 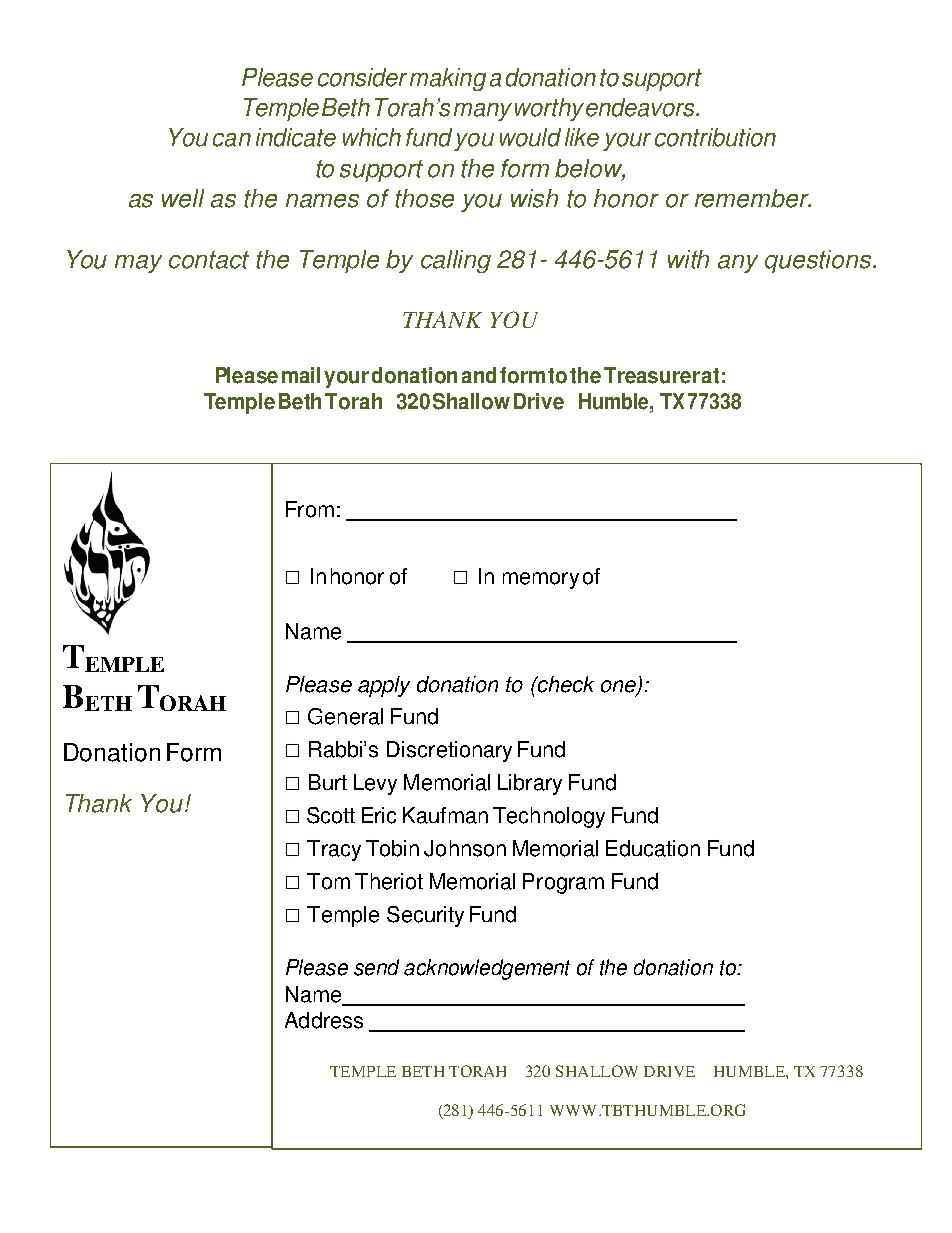 What do you see at coordinates (619, 687) in the image?
I see `one` at bounding box center [619, 687].
